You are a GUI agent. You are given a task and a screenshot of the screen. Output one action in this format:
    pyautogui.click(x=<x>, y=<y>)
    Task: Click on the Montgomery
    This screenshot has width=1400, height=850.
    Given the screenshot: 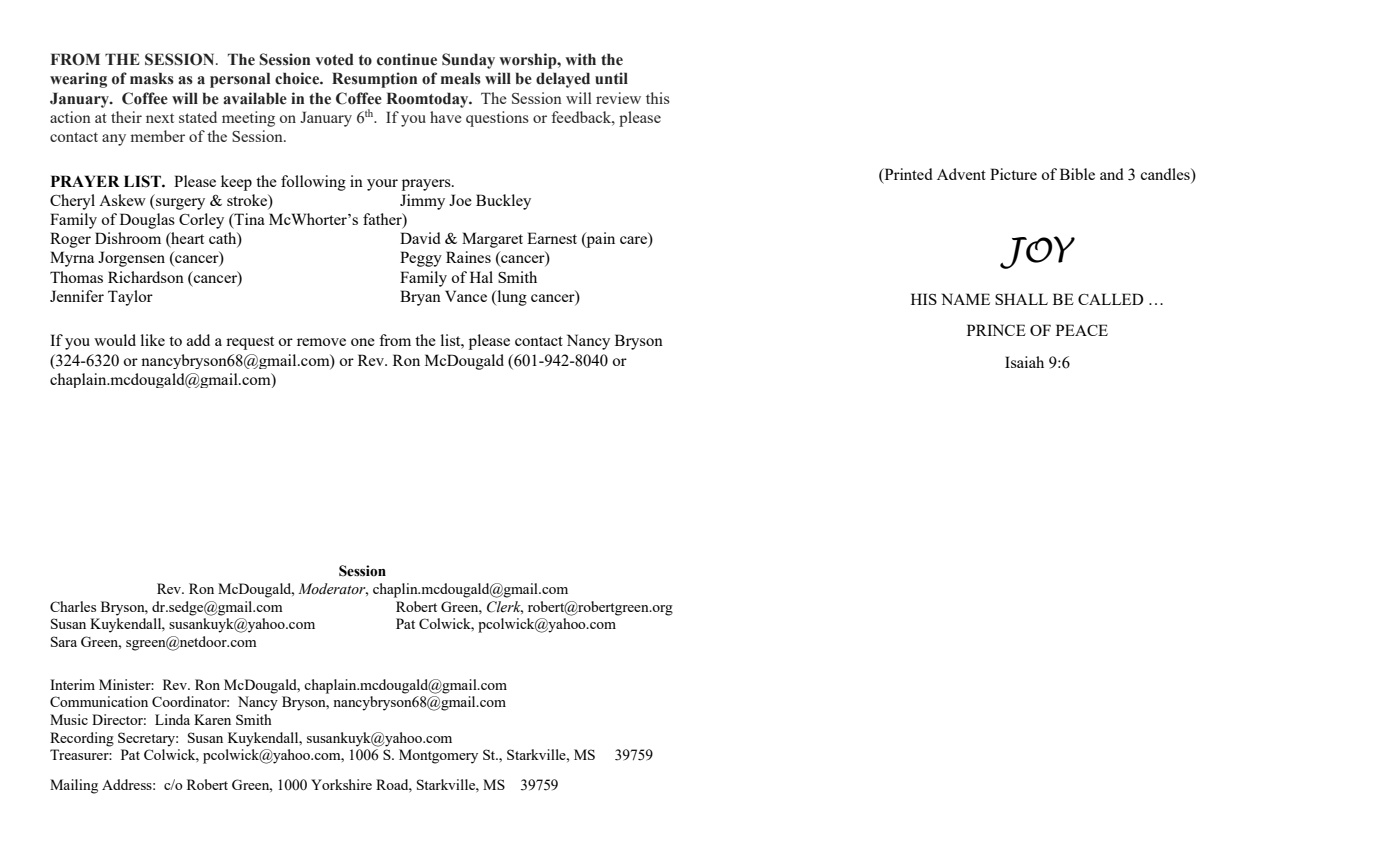 What is the action you would take?
    pyautogui.click(x=438, y=756)
